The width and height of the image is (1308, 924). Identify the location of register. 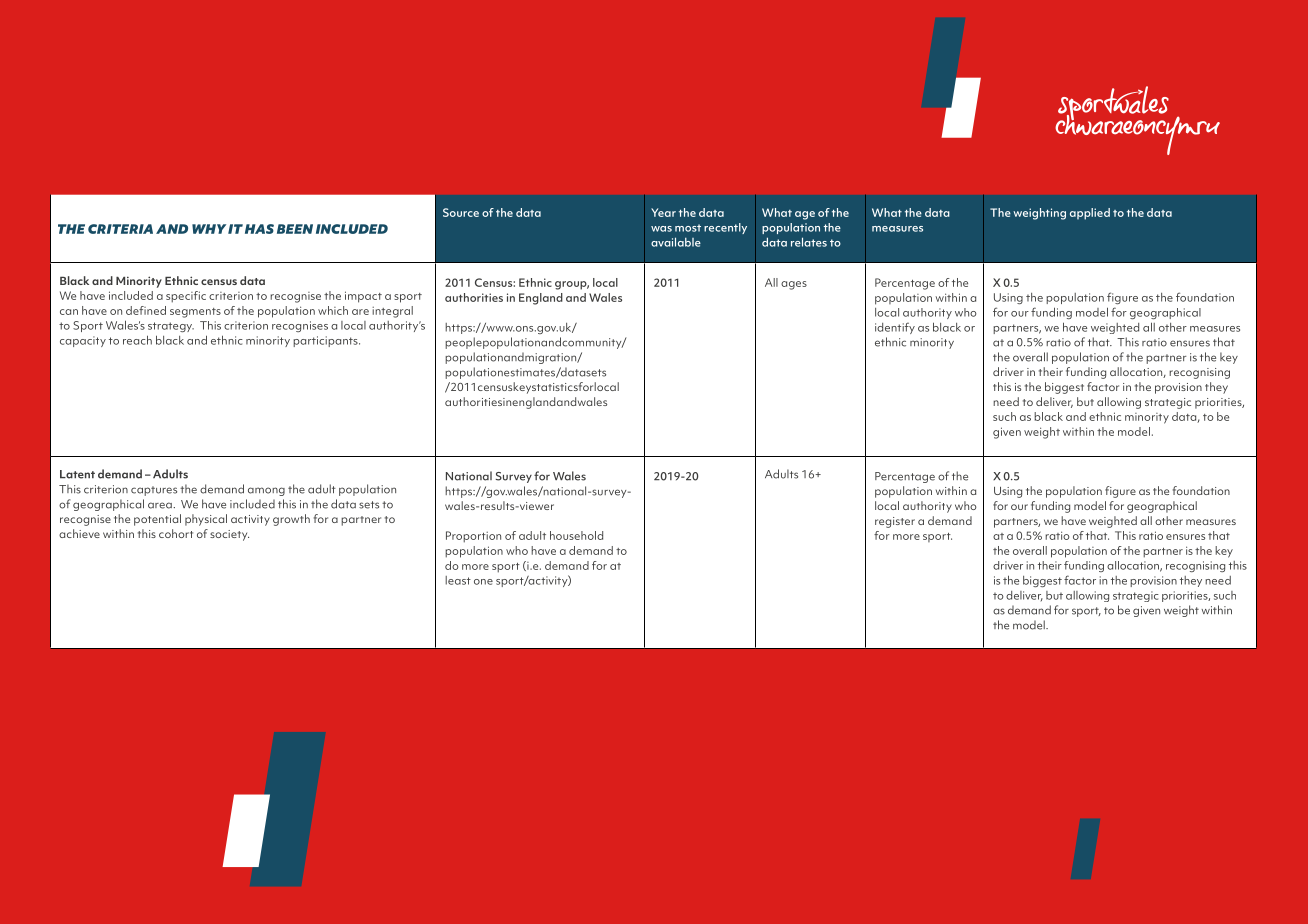
(895, 522).
